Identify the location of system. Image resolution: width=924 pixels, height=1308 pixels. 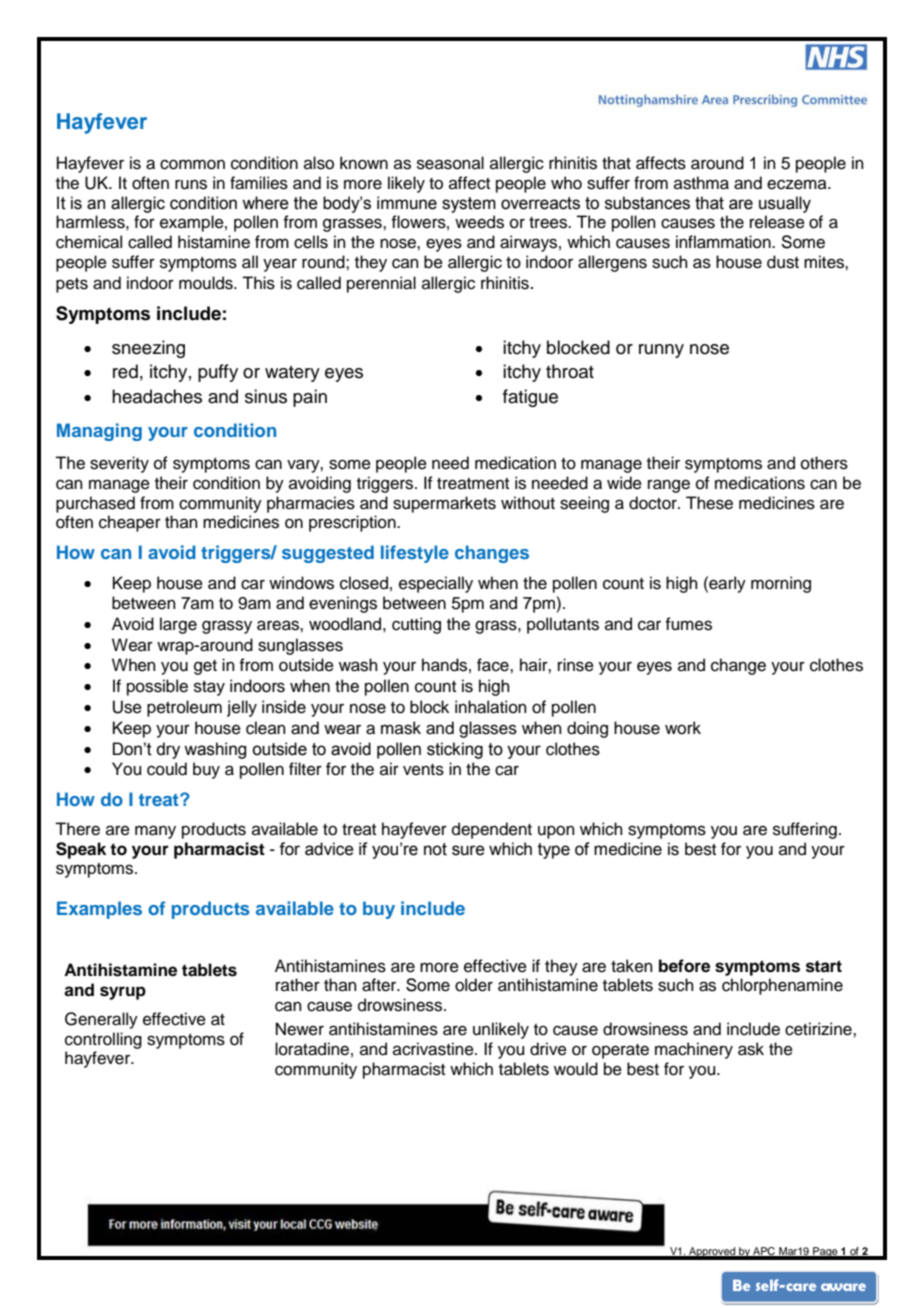
(469, 205).
